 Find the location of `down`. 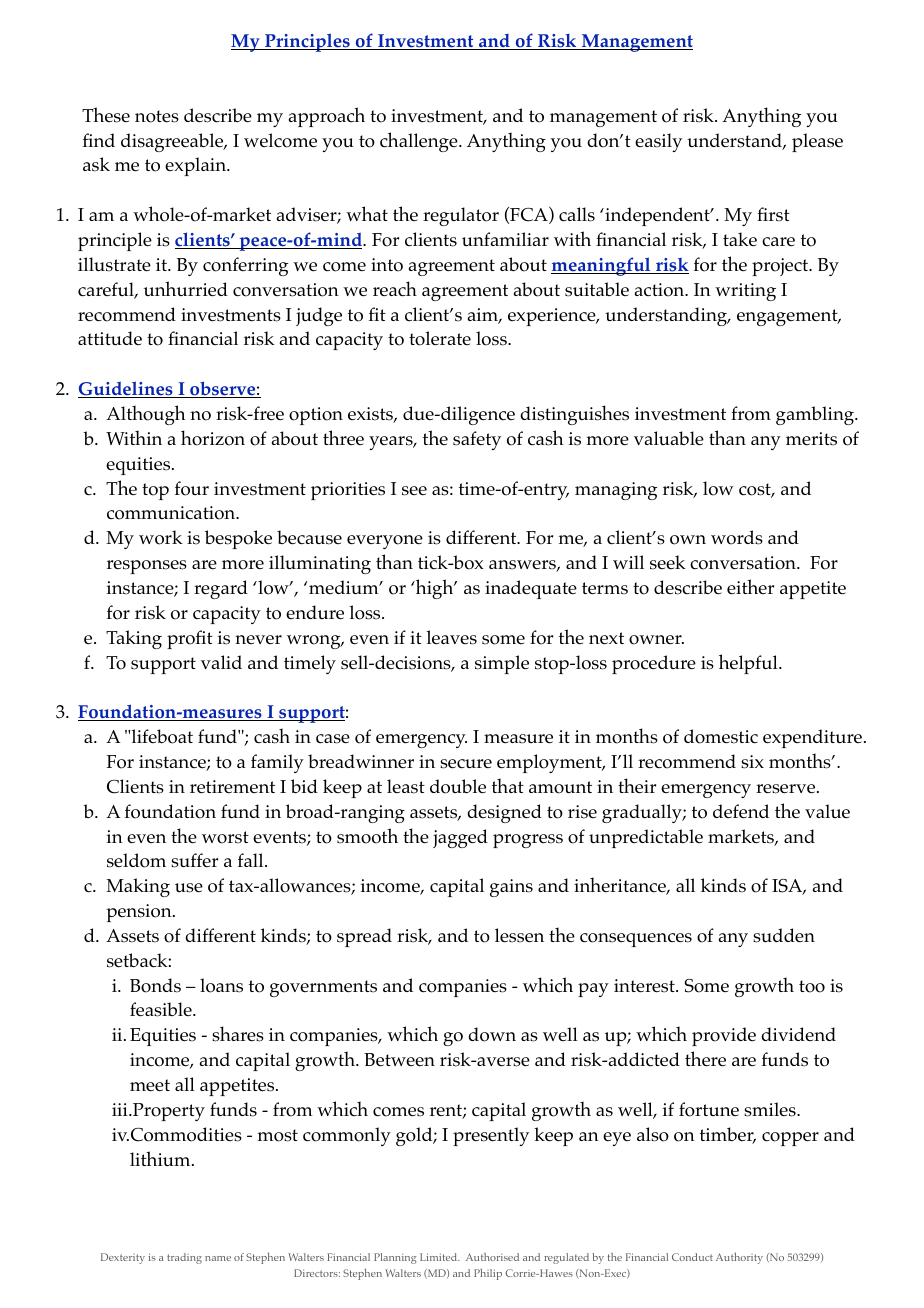

down is located at coordinates (492, 1034).
